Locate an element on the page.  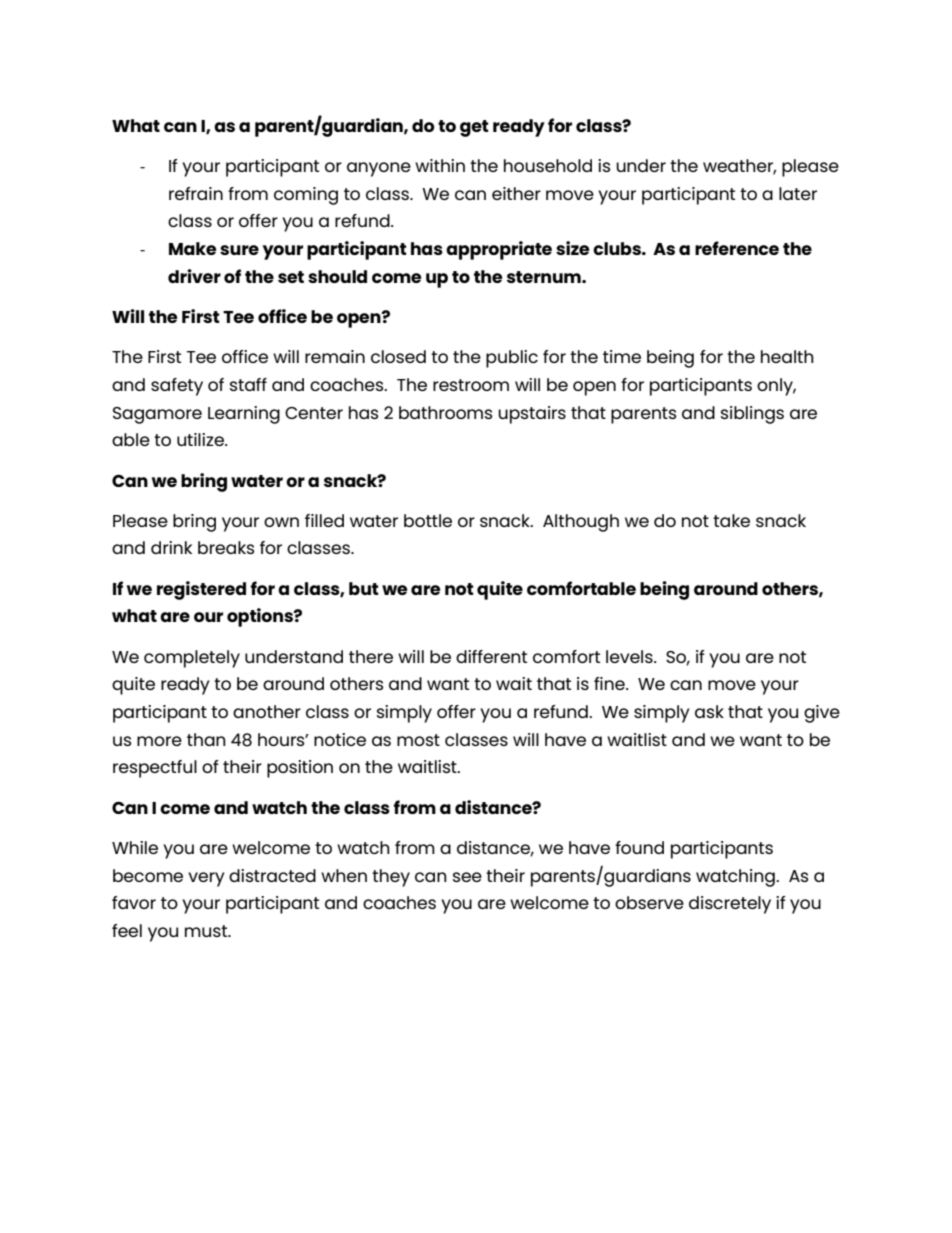
registered is located at coordinates (201, 590).
